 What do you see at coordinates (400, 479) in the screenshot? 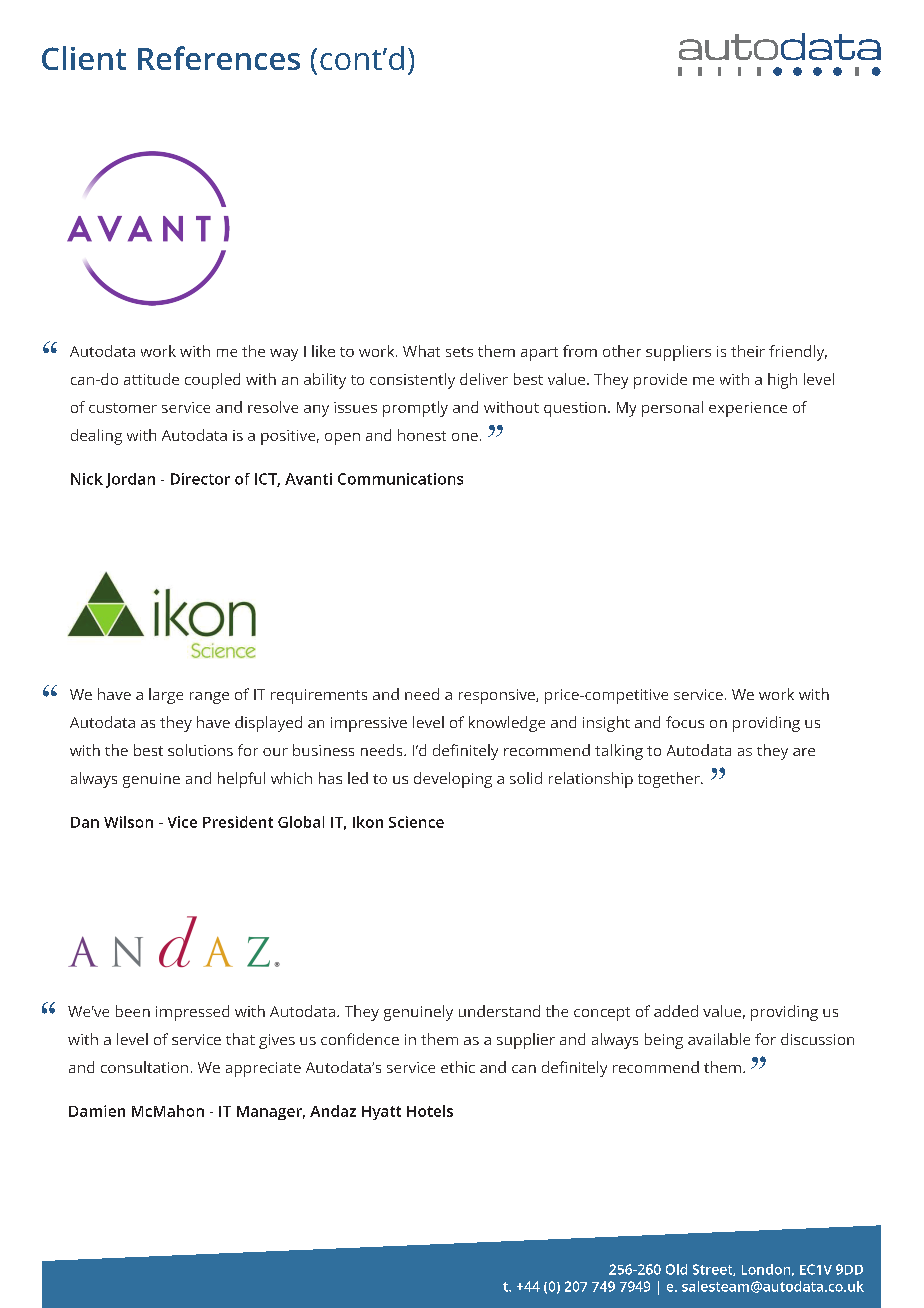
I see `Communications` at bounding box center [400, 479].
